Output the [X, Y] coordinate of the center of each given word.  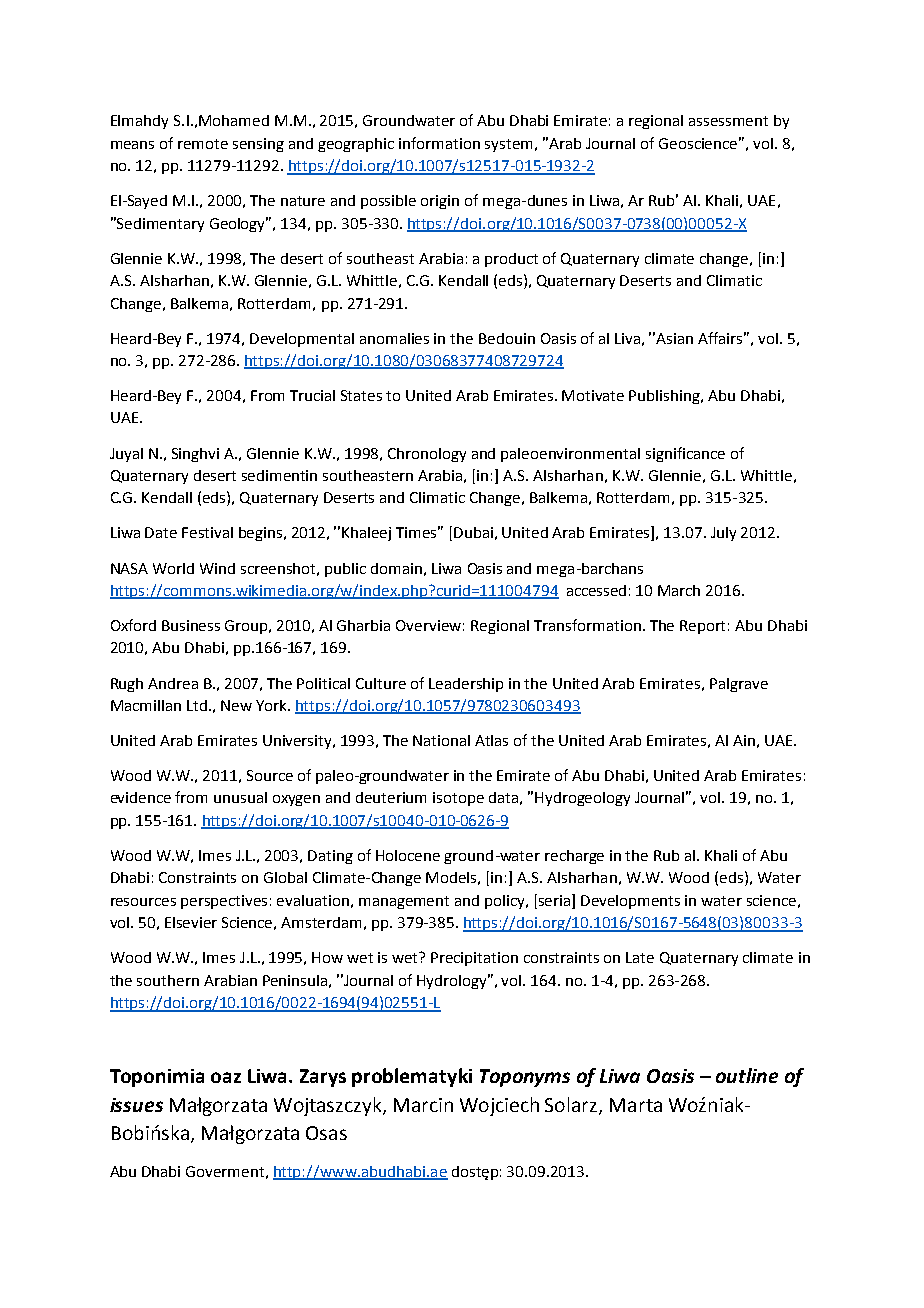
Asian [674, 338]
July [723, 534]
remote [203, 144]
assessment [728, 121]
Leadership [466, 685]
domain [396, 568]
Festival [207, 532]
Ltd [197, 705]
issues [136, 1105]
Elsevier [191, 922]
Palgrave [739, 685]
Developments [630, 902]
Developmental [302, 340]
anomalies [394, 338]
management [404, 902]
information [439, 143]
